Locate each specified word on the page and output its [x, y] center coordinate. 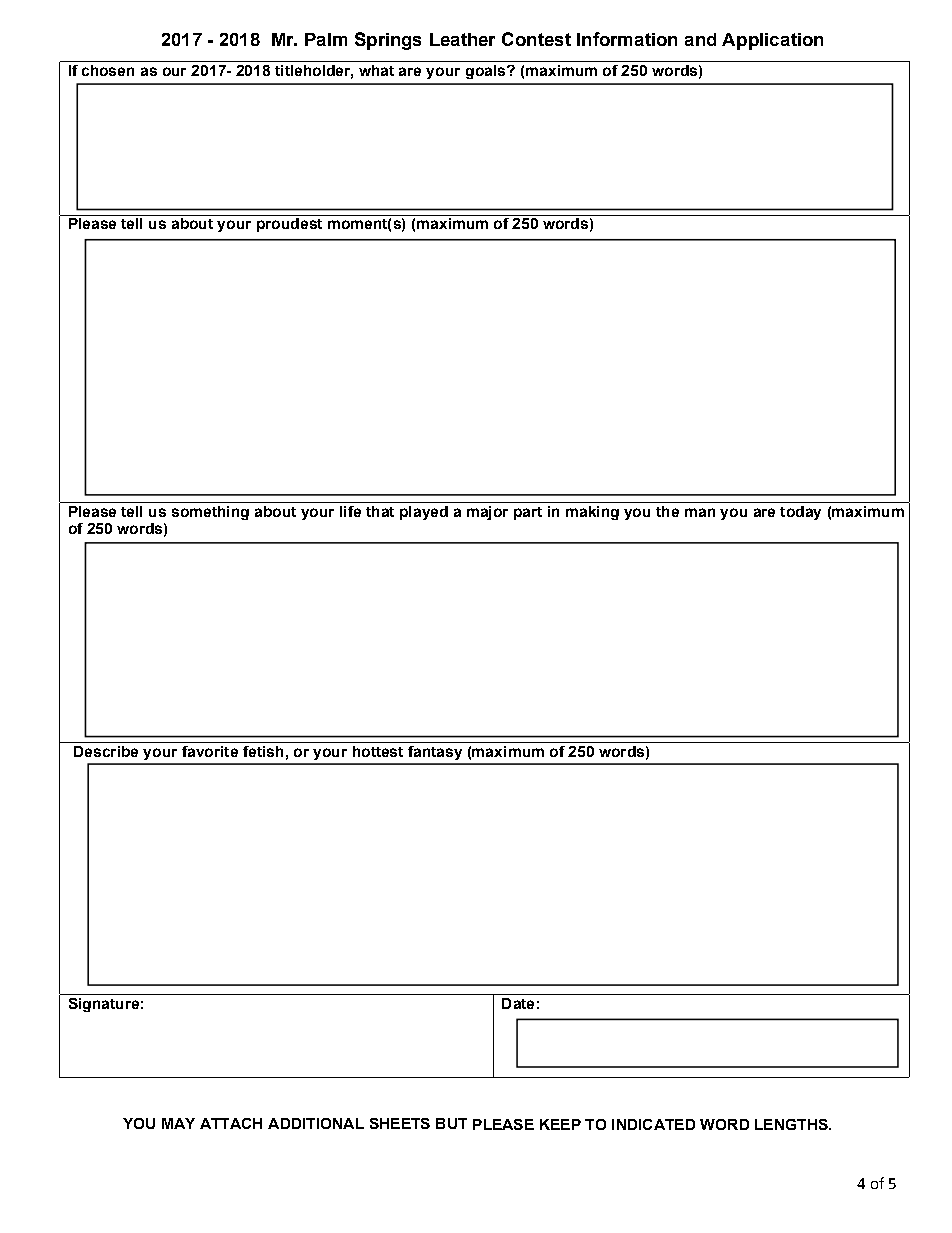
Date [518, 1003]
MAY [178, 1123]
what [376, 70]
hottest [378, 751]
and [700, 39]
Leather [462, 39]
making [592, 513]
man [700, 512]
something [210, 513]
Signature [104, 1005]
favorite [210, 751]
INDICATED [653, 1124]
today [800, 513]
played [424, 513]
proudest [289, 225]
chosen [108, 70]
